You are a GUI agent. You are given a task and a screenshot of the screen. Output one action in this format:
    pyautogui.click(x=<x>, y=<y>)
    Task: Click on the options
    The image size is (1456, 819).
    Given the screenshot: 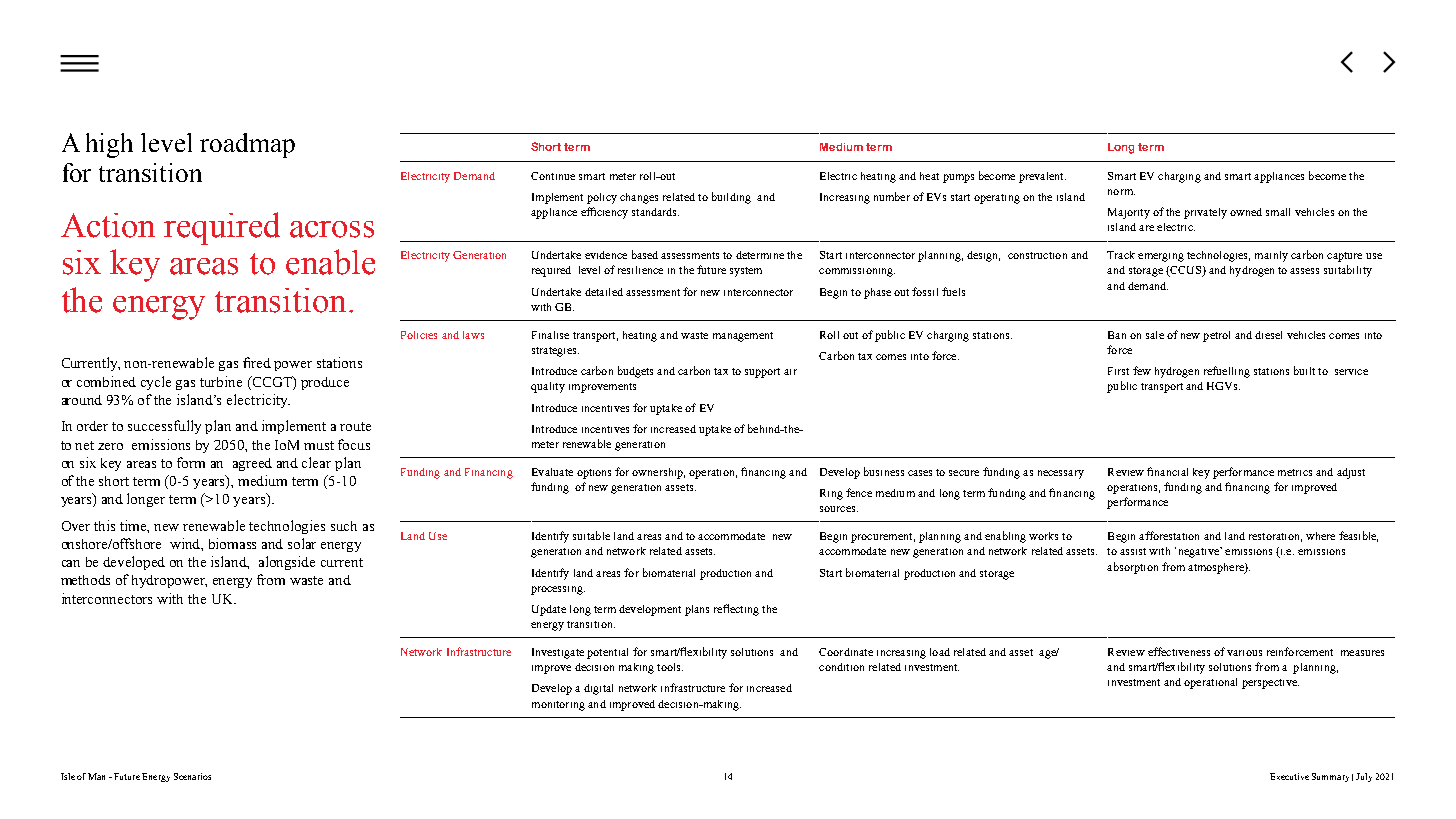 What is the action you would take?
    pyautogui.click(x=594, y=474)
